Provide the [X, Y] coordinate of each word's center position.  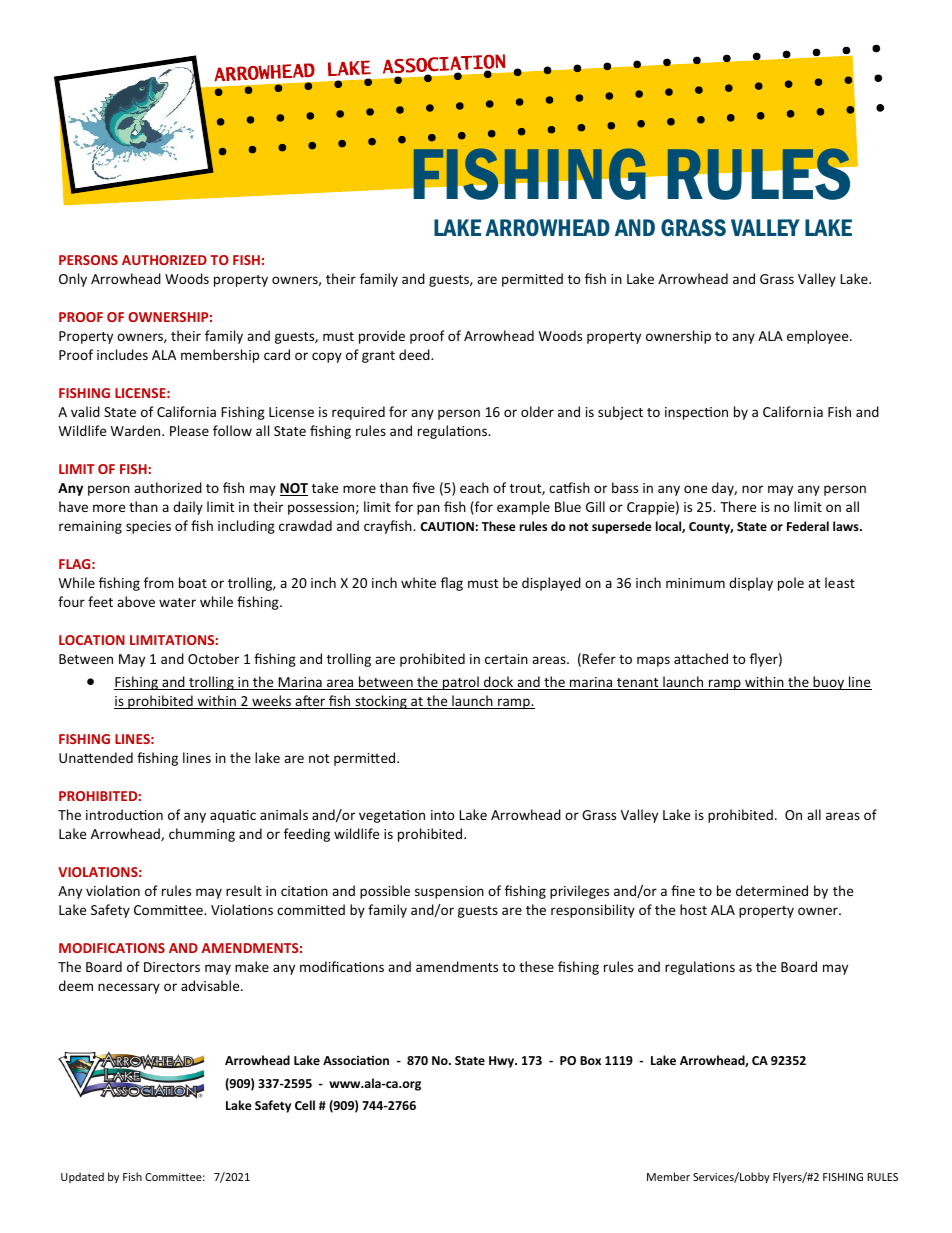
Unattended [96, 757]
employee [819, 337]
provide [382, 337]
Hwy [503, 1062]
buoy [829, 683]
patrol [461, 683]
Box [590, 1060]
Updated [82, 1177]
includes [122, 354]
